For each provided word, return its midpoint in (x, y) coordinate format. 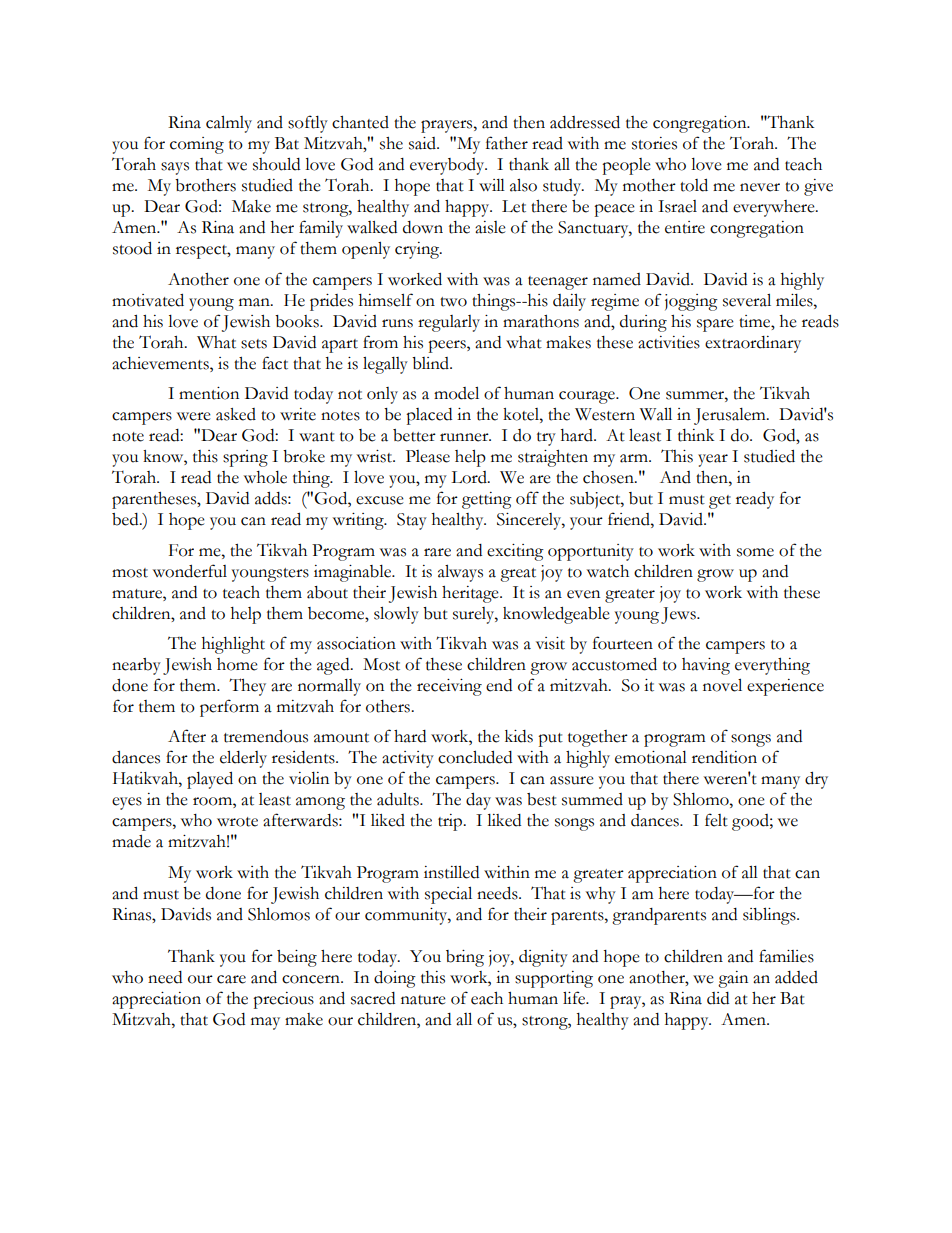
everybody (448, 166)
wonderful (190, 571)
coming (197, 145)
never (760, 187)
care (231, 979)
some (755, 552)
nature (423, 1000)
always (460, 573)
